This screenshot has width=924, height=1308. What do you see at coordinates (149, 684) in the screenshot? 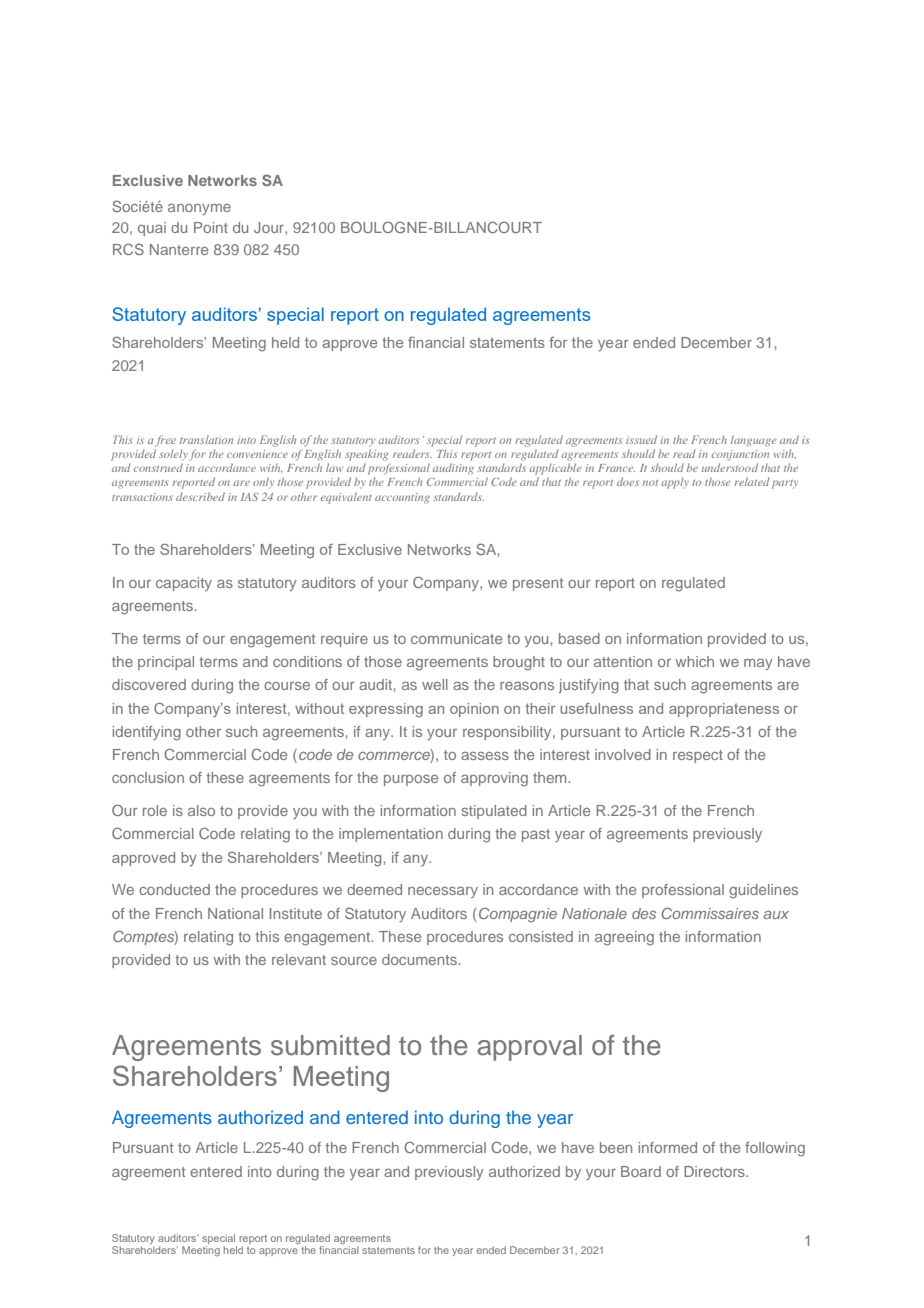
I see `discovered` at bounding box center [149, 684].
